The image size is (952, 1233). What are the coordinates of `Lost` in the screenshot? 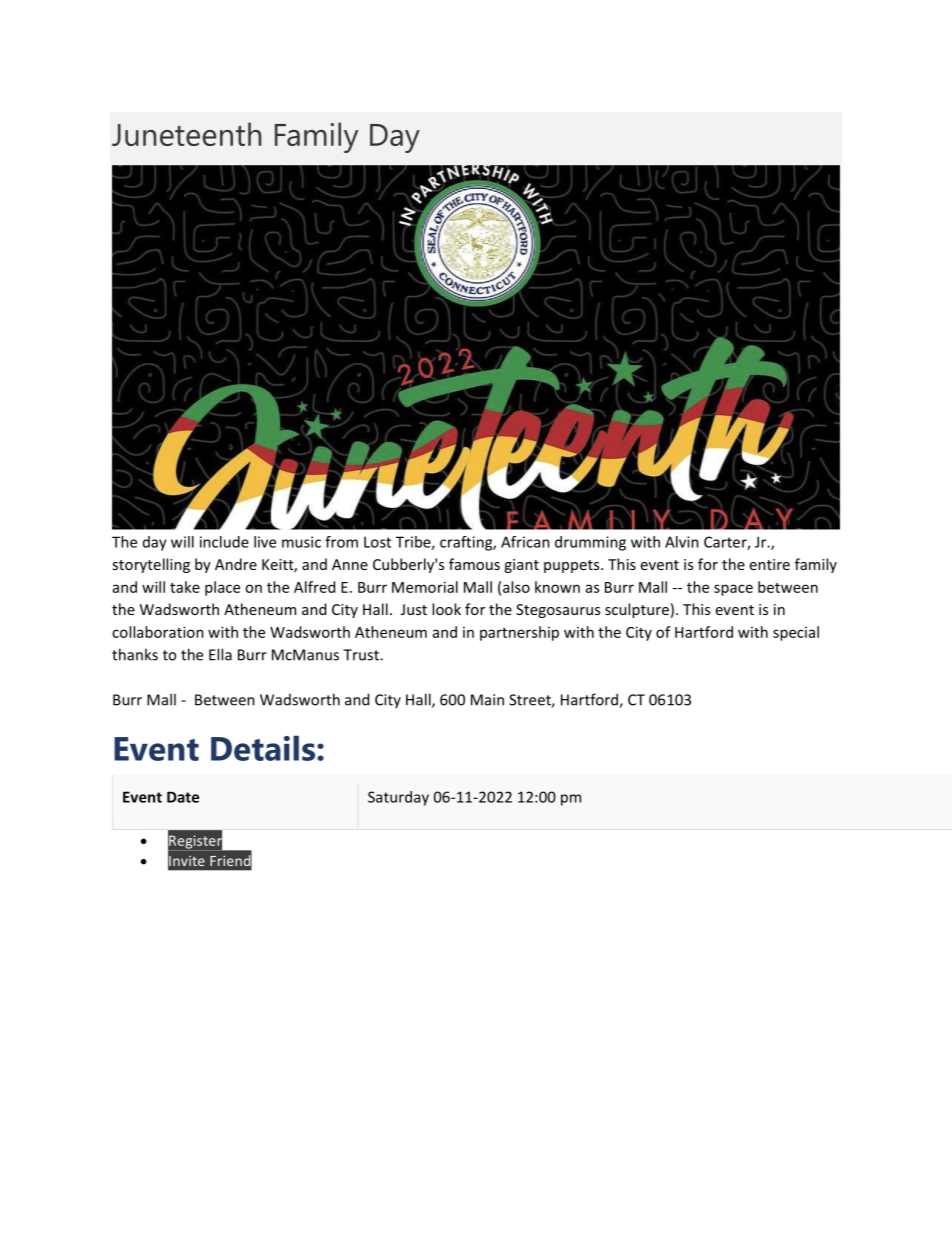 It's located at (377, 542).
